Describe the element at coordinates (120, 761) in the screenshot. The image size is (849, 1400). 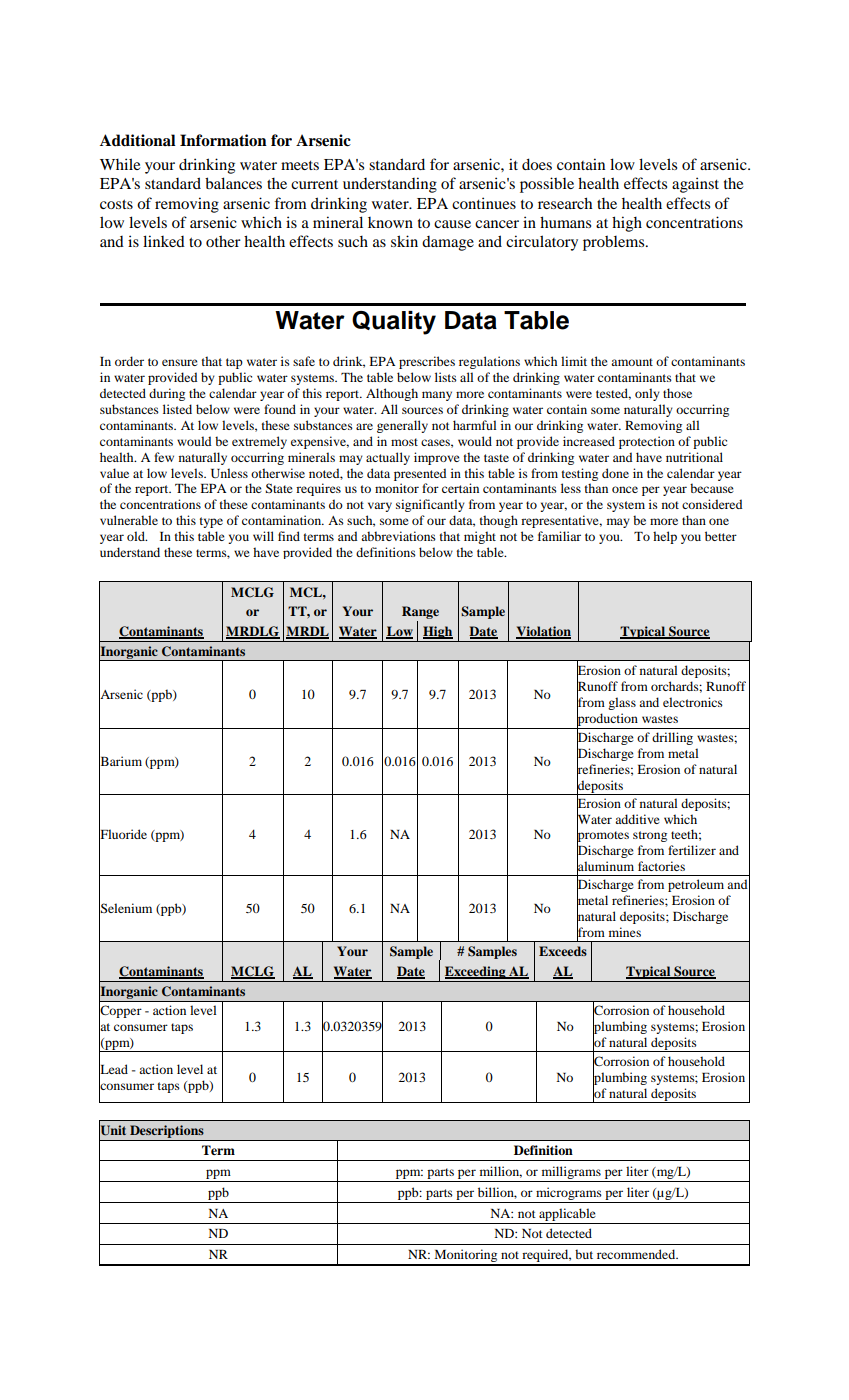
I see `Barium` at that location.
